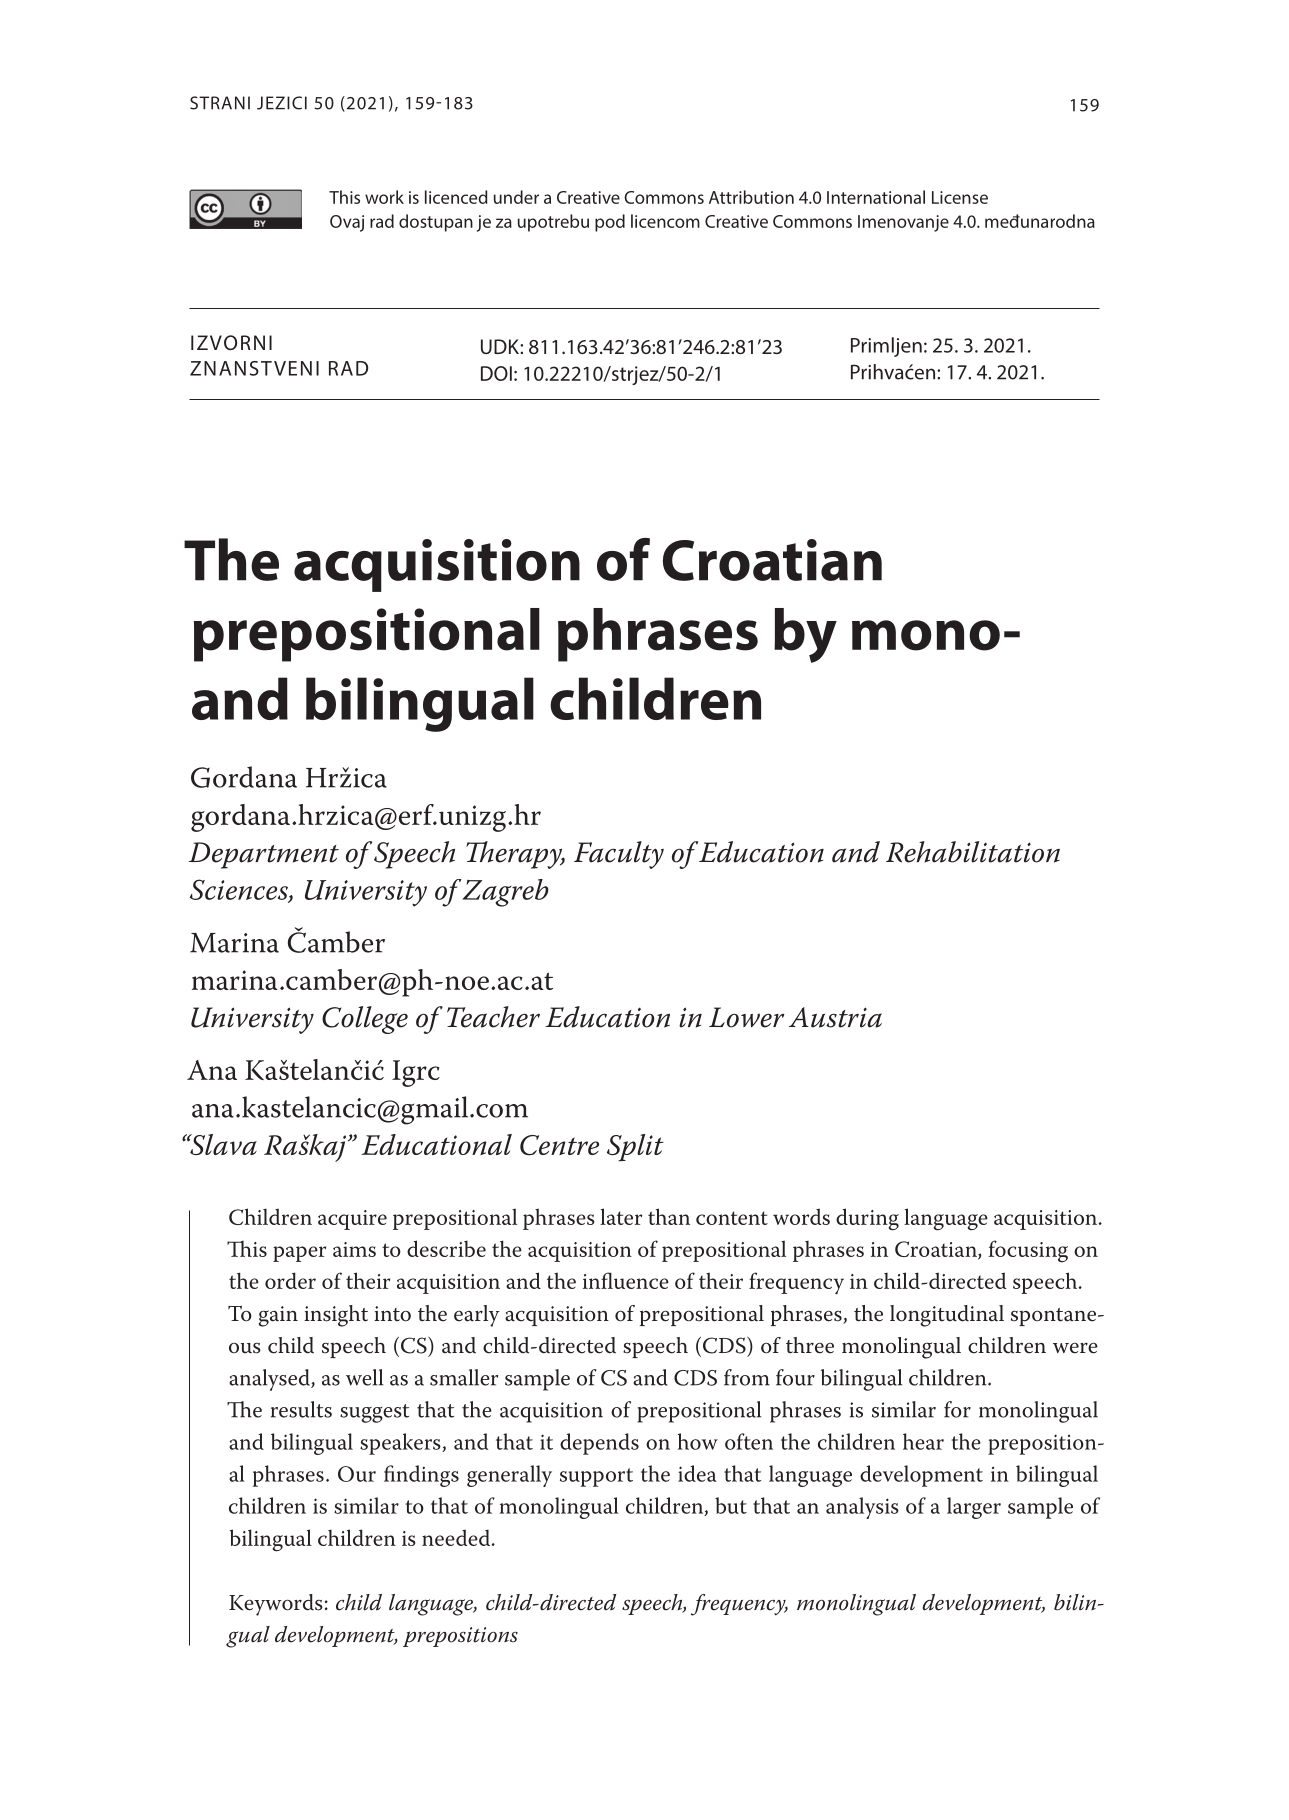  Describe the element at coordinates (635, 1148) in the image. I see `Split` at that location.
